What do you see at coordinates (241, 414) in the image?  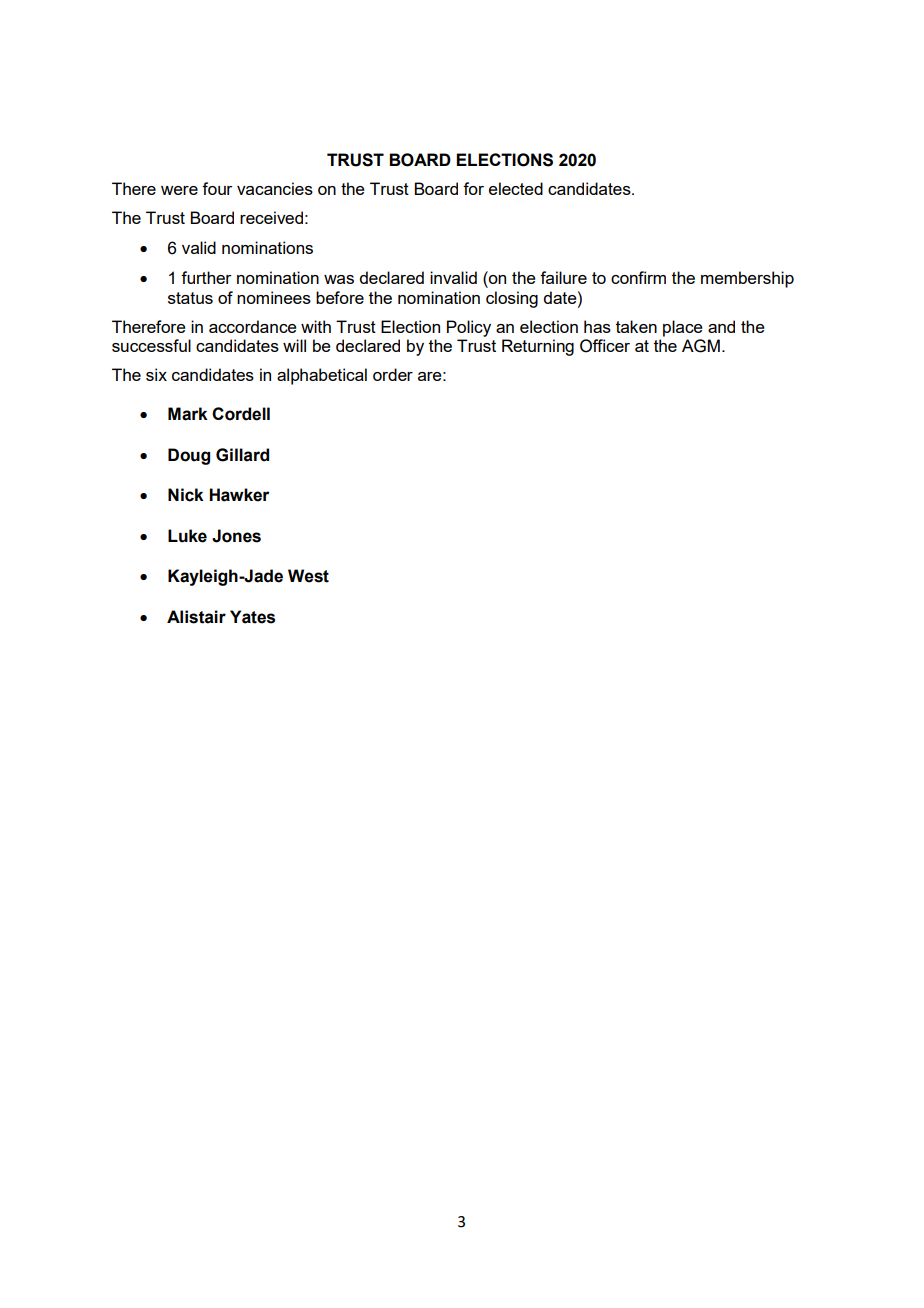 I see `Cordell` at bounding box center [241, 414].
